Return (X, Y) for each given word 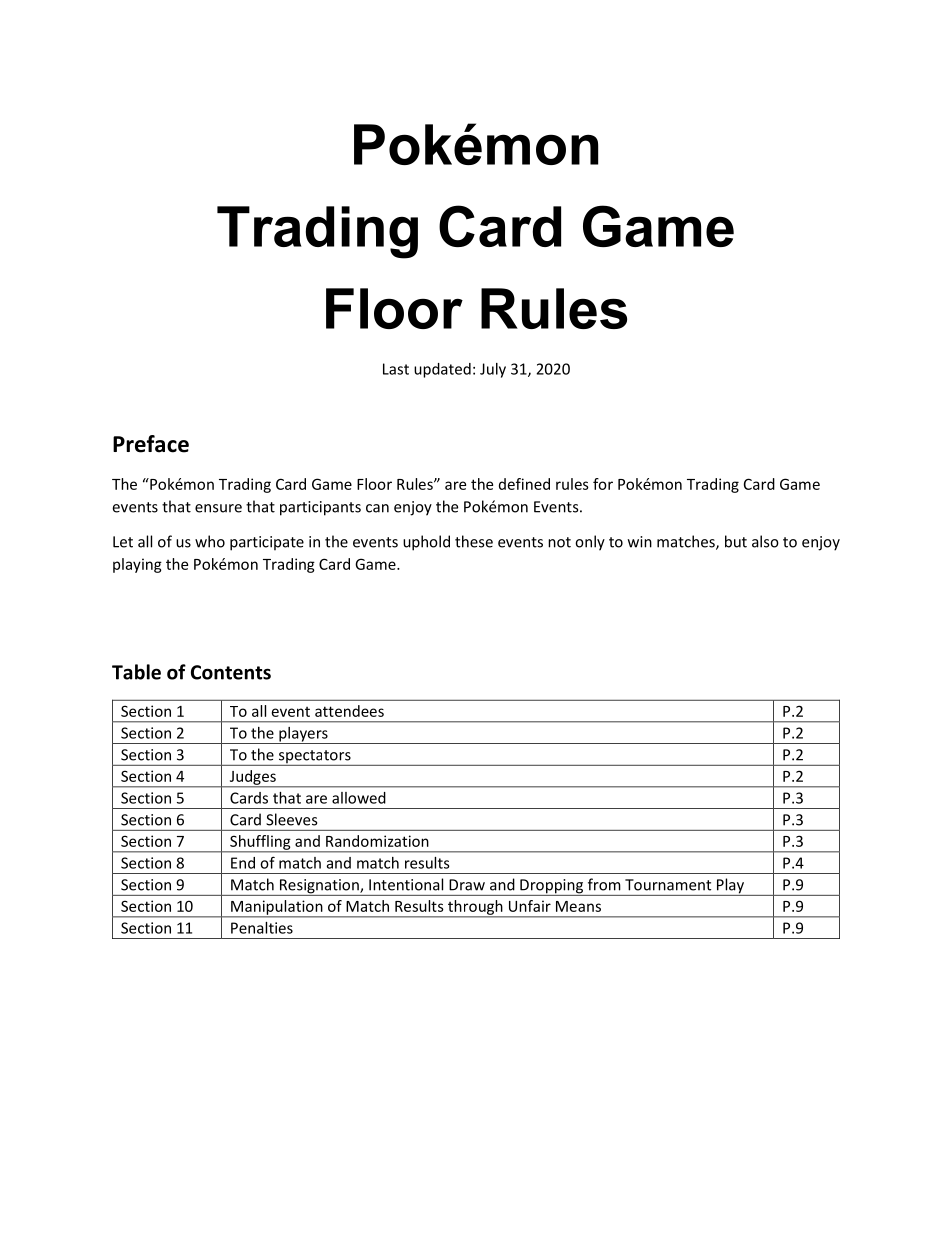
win (640, 542)
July (493, 370)
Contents (231, 672)
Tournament (668, 885)
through (475, 908)
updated (442, 370)
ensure (218, 508)
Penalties (262, 928)
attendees (349, 711)
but (736, 541)
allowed (359, 798)
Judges (252, 778)
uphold (426, 543)
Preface (151, 444)
